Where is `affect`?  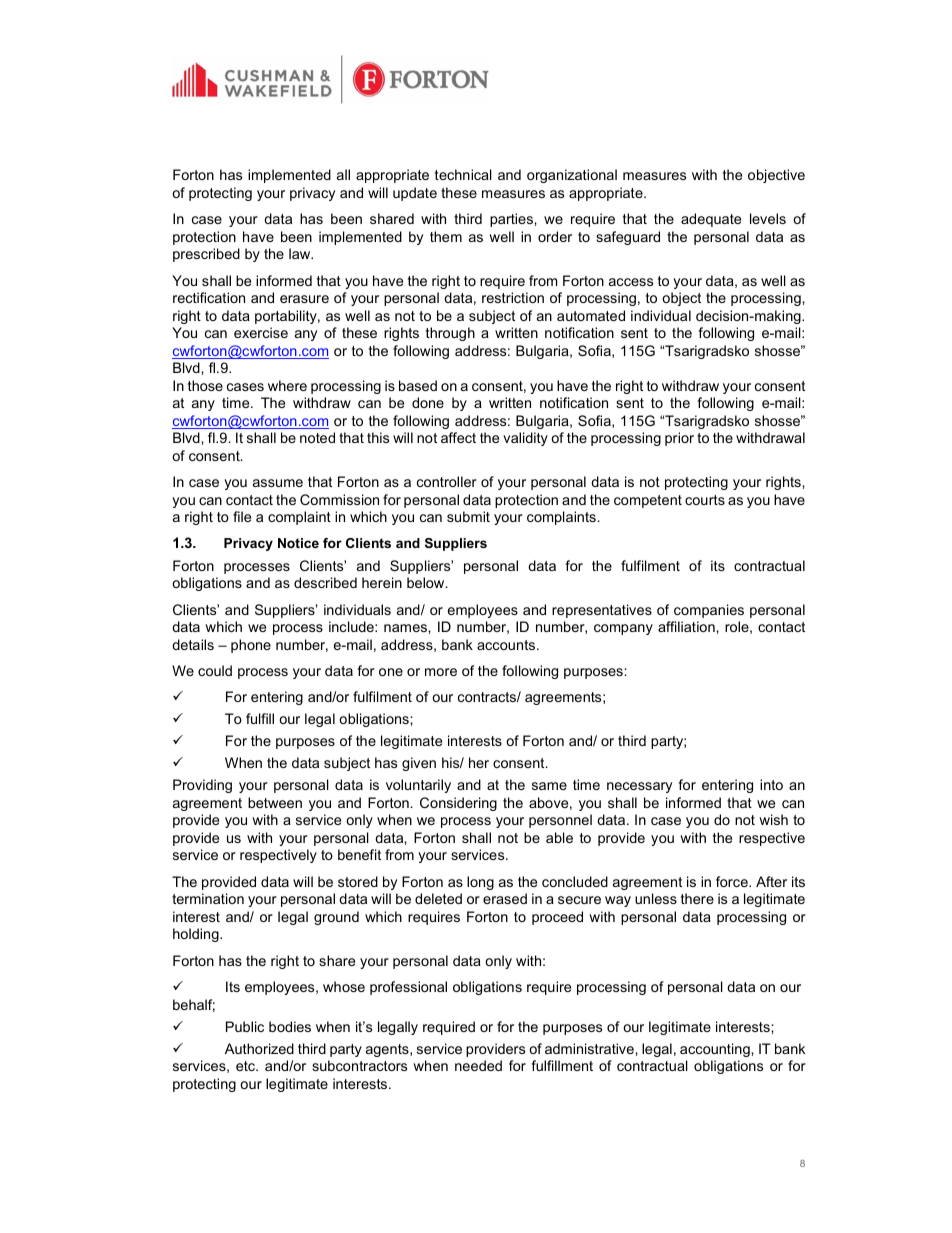 affect is located at coordinates (458, 437).
